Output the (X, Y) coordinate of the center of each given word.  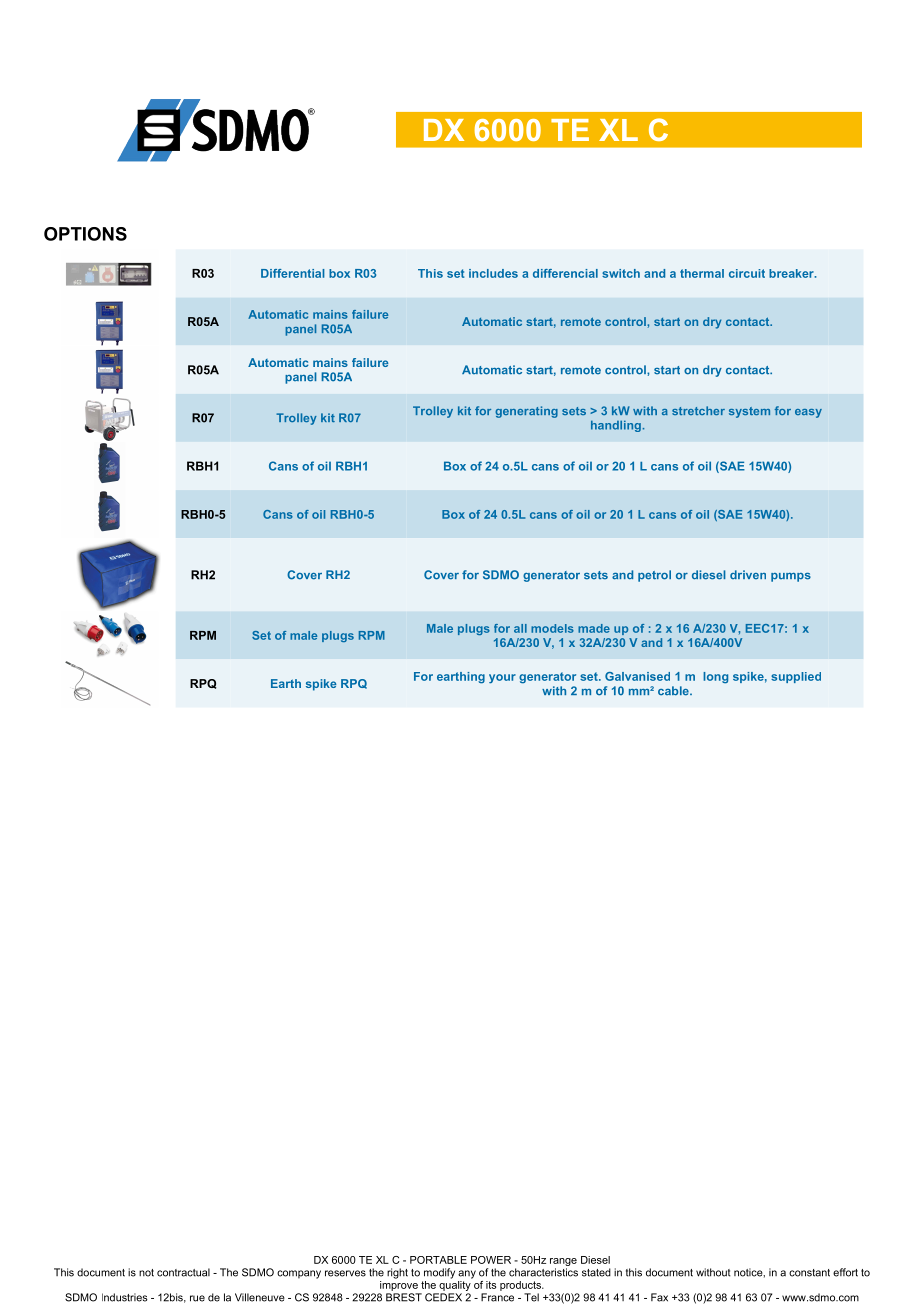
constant (809, 1273)
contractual (183, 1272)
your (502, 679)
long (715, 678)
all (520, 628)
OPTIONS (85, 234)
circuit (747, 273)
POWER (491, 1260)
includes (493, 273)
